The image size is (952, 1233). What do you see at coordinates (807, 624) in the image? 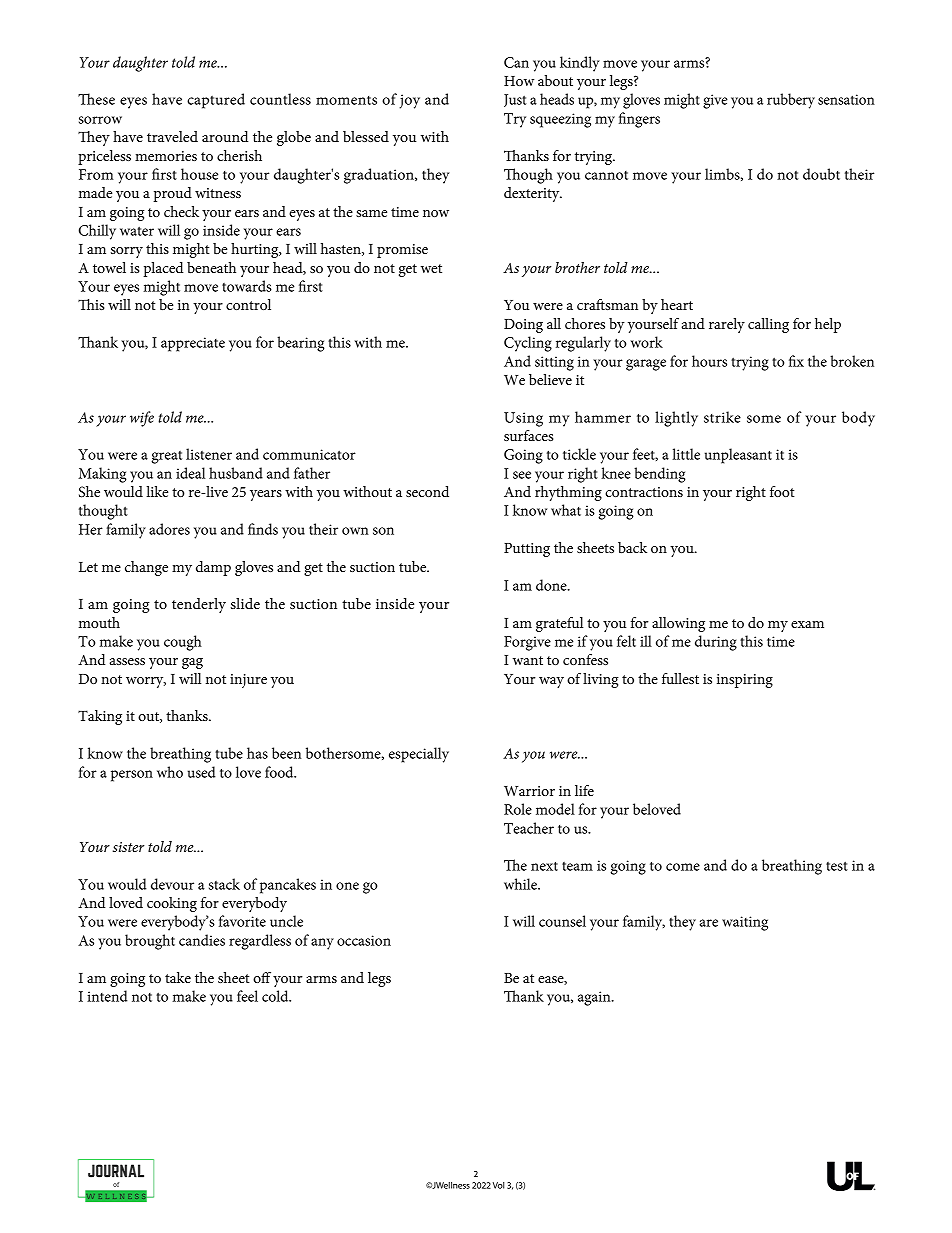
I see `exam` at bounding box center [807, 624].
